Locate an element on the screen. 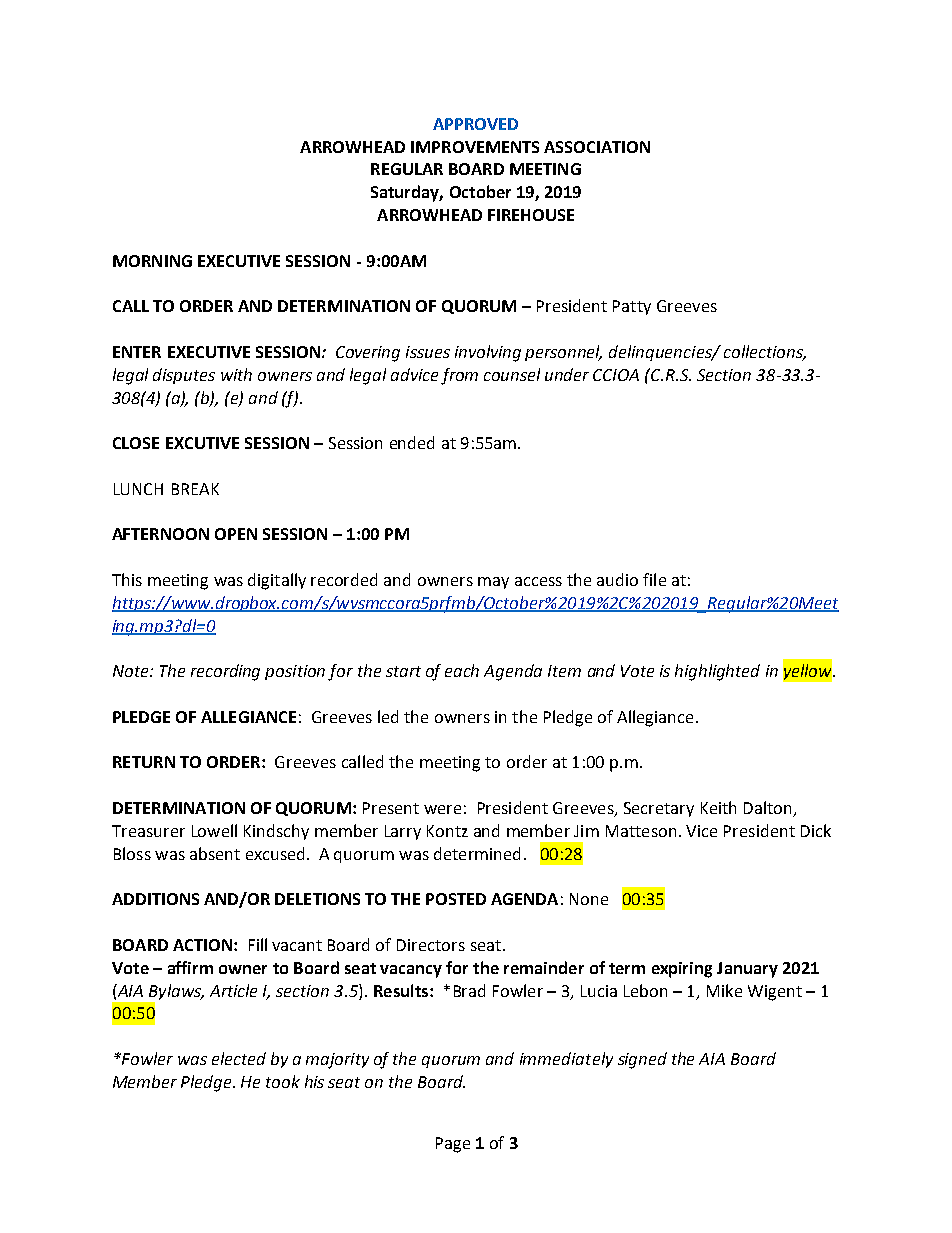  IMPROVEMENTS is located at coordinates (475, 147).
